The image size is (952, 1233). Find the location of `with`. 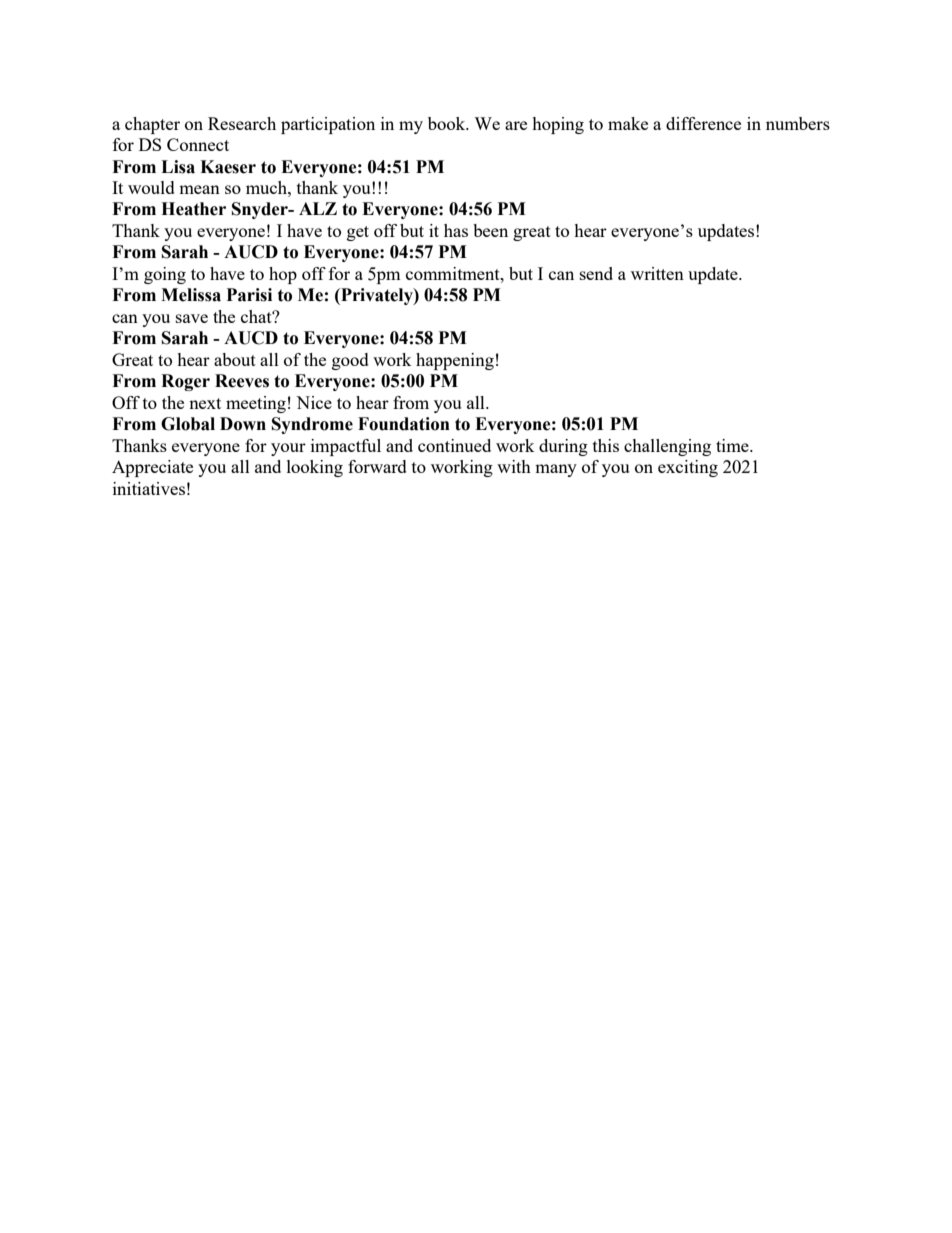

with is located at coordinates (514, 466).
